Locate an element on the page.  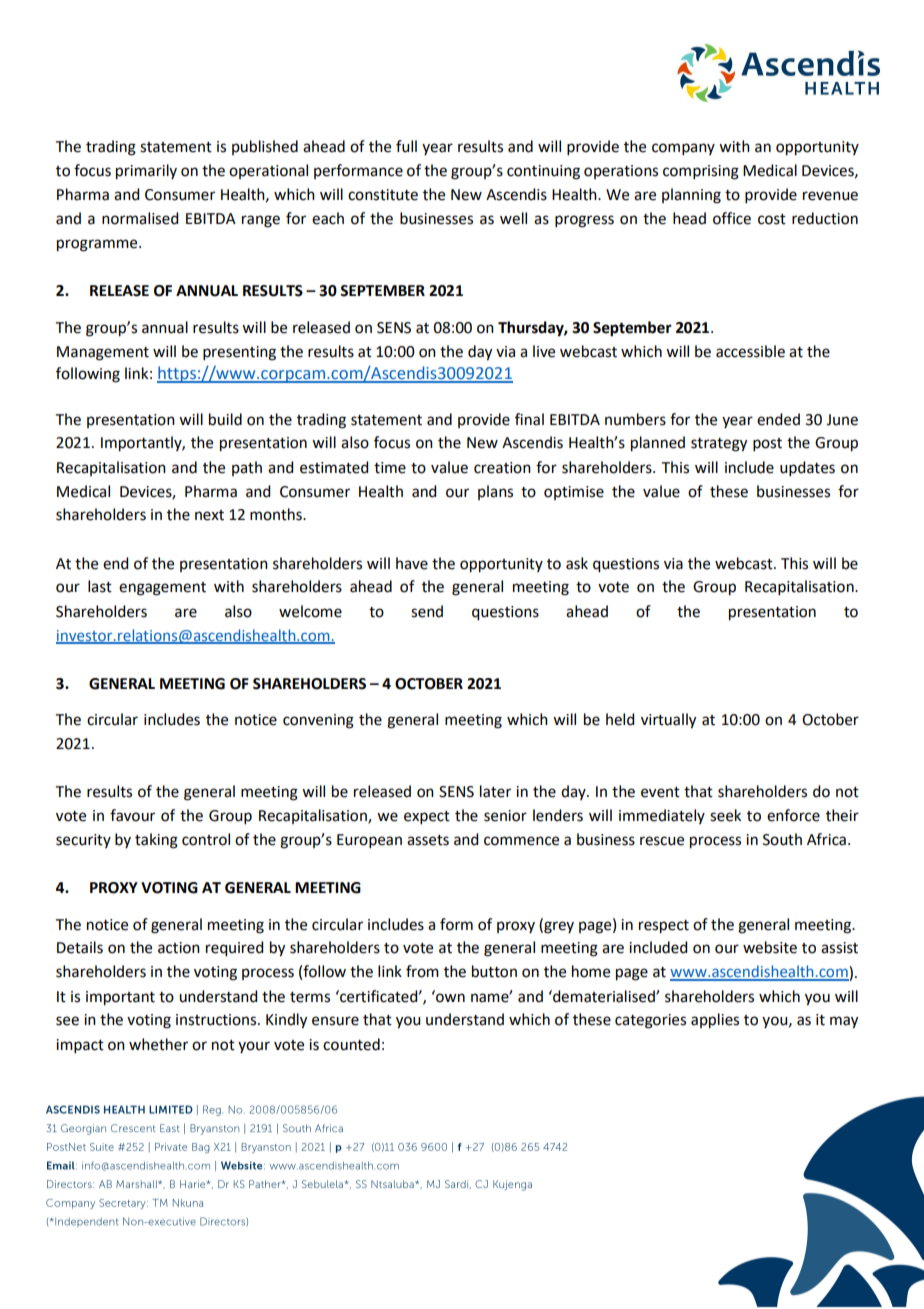
own is located at coordinates (449, 997).
